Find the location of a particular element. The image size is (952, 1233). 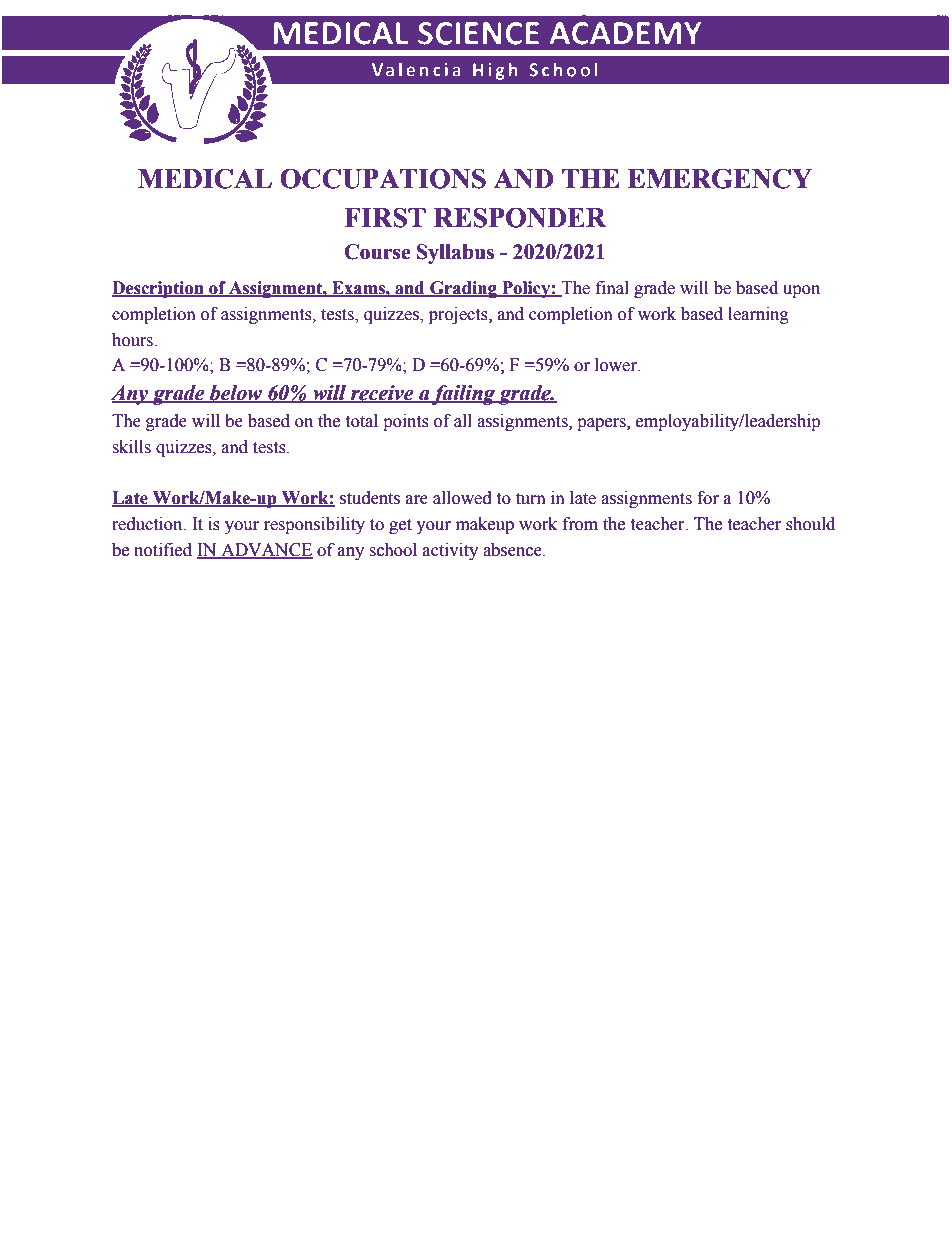

MEDICAL is located at coordinates (205, 178).
